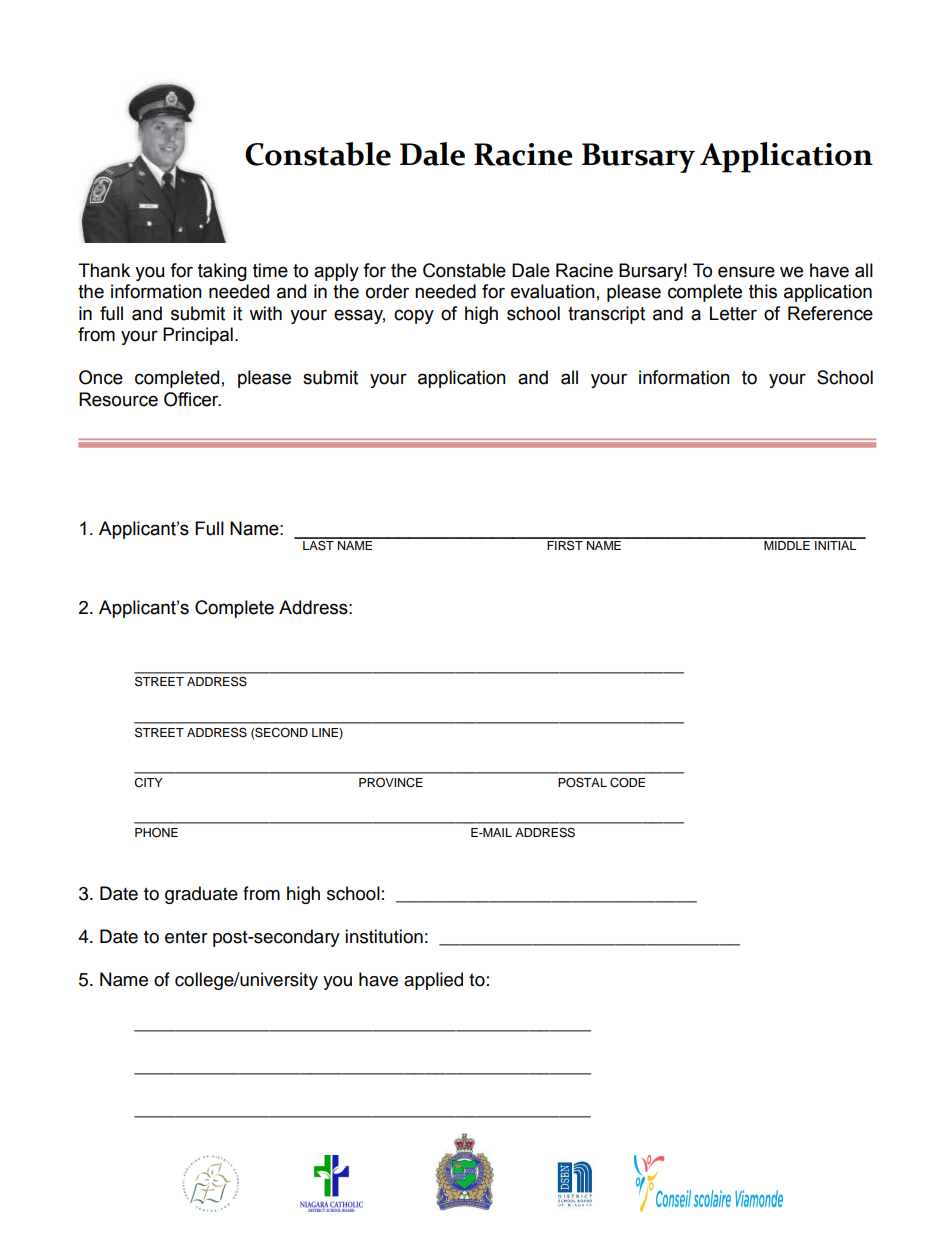  I want to click on applied, so click(433, 981).
